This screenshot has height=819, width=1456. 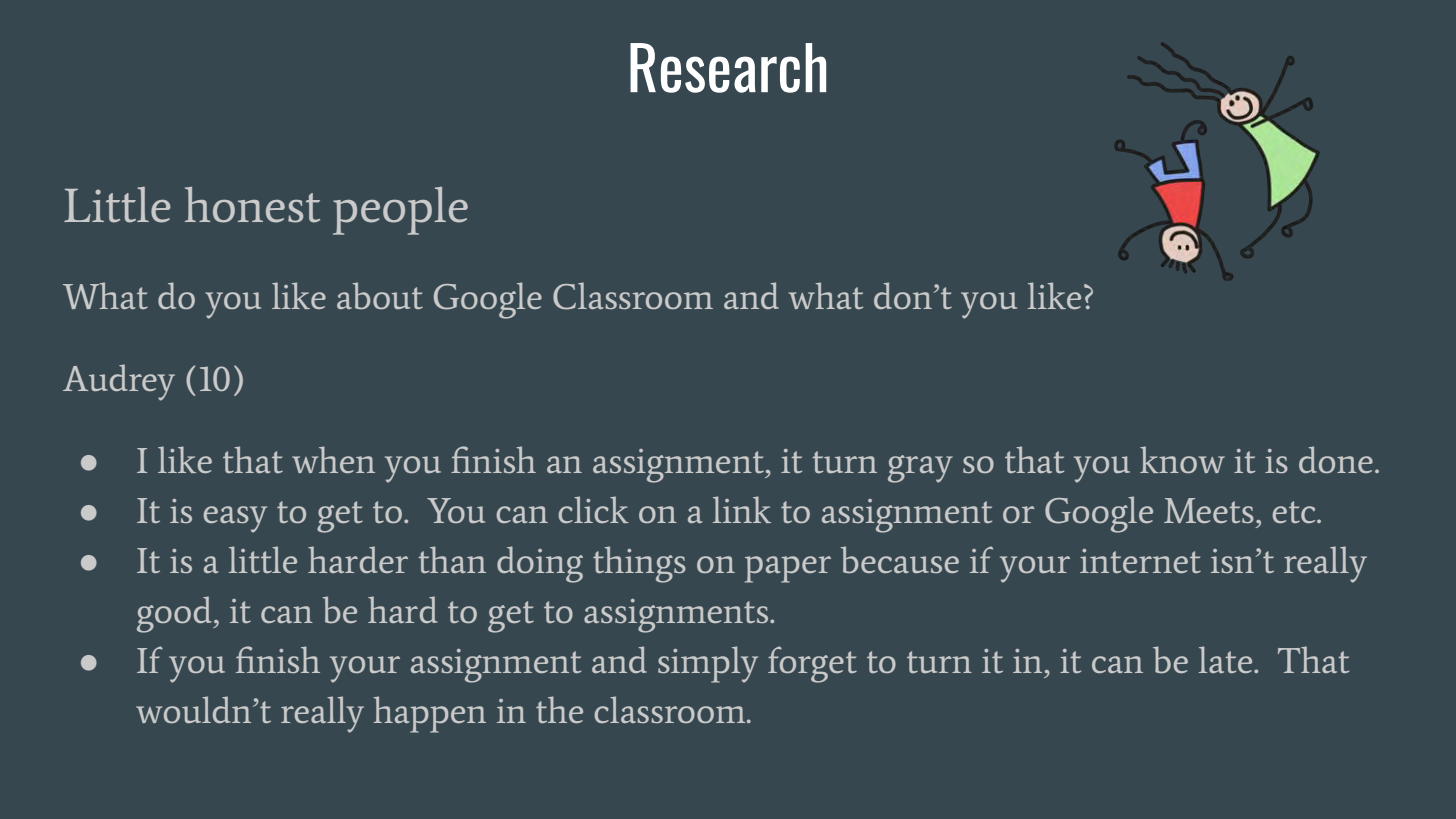 What do you see at coordinates (430, 714) in the screenshot?
I see `happen` at bounding box center [430, 714].
